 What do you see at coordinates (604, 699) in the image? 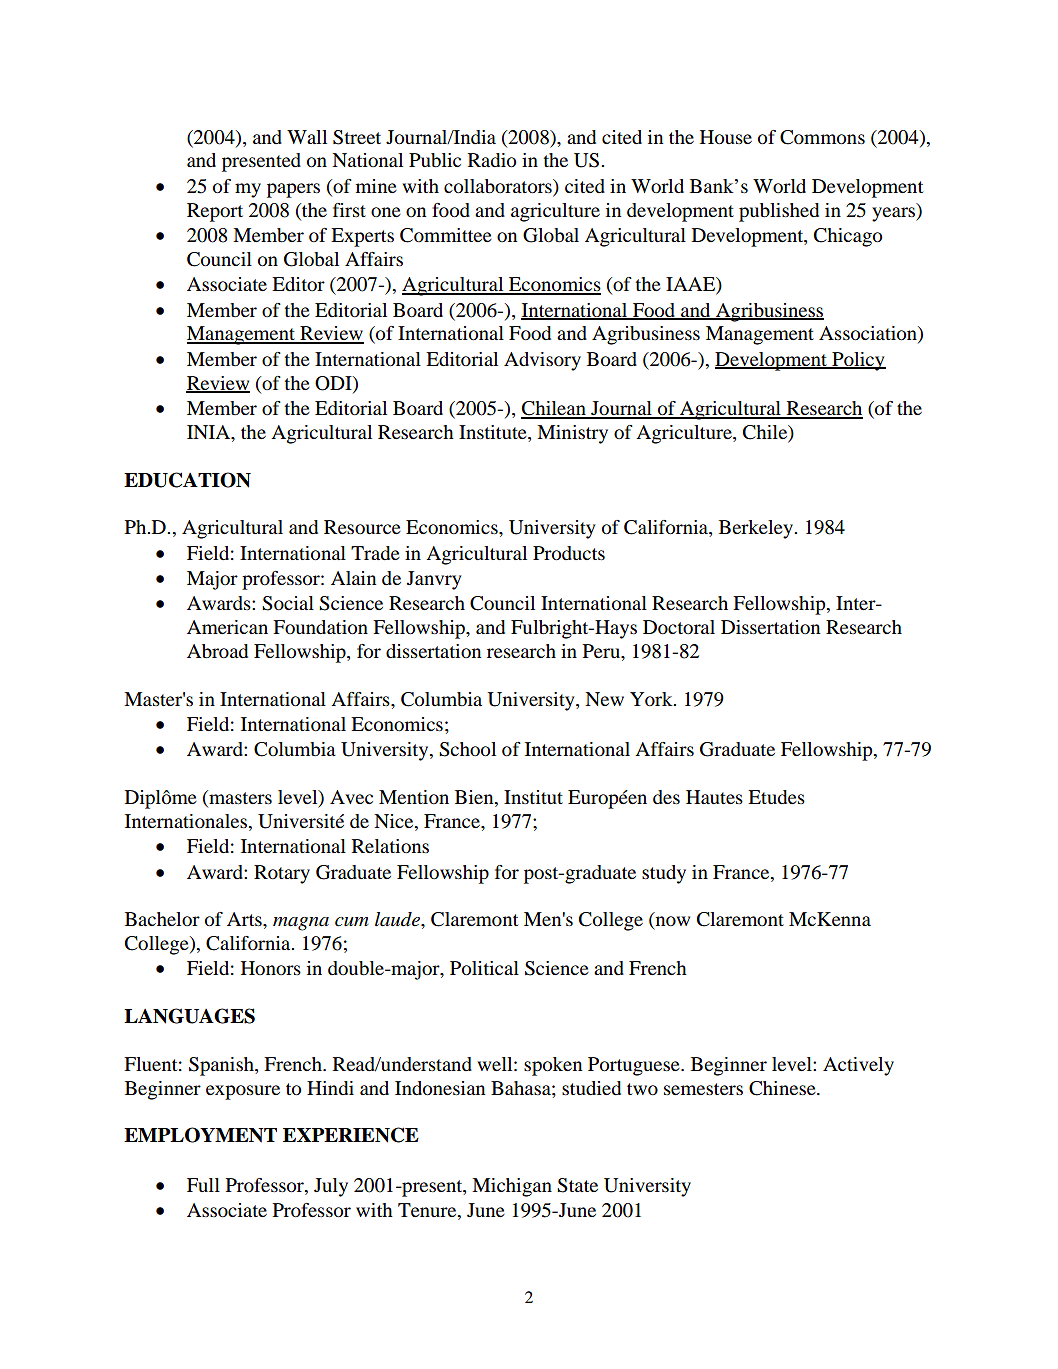
I see `New` at bounding box center [604, 699].
